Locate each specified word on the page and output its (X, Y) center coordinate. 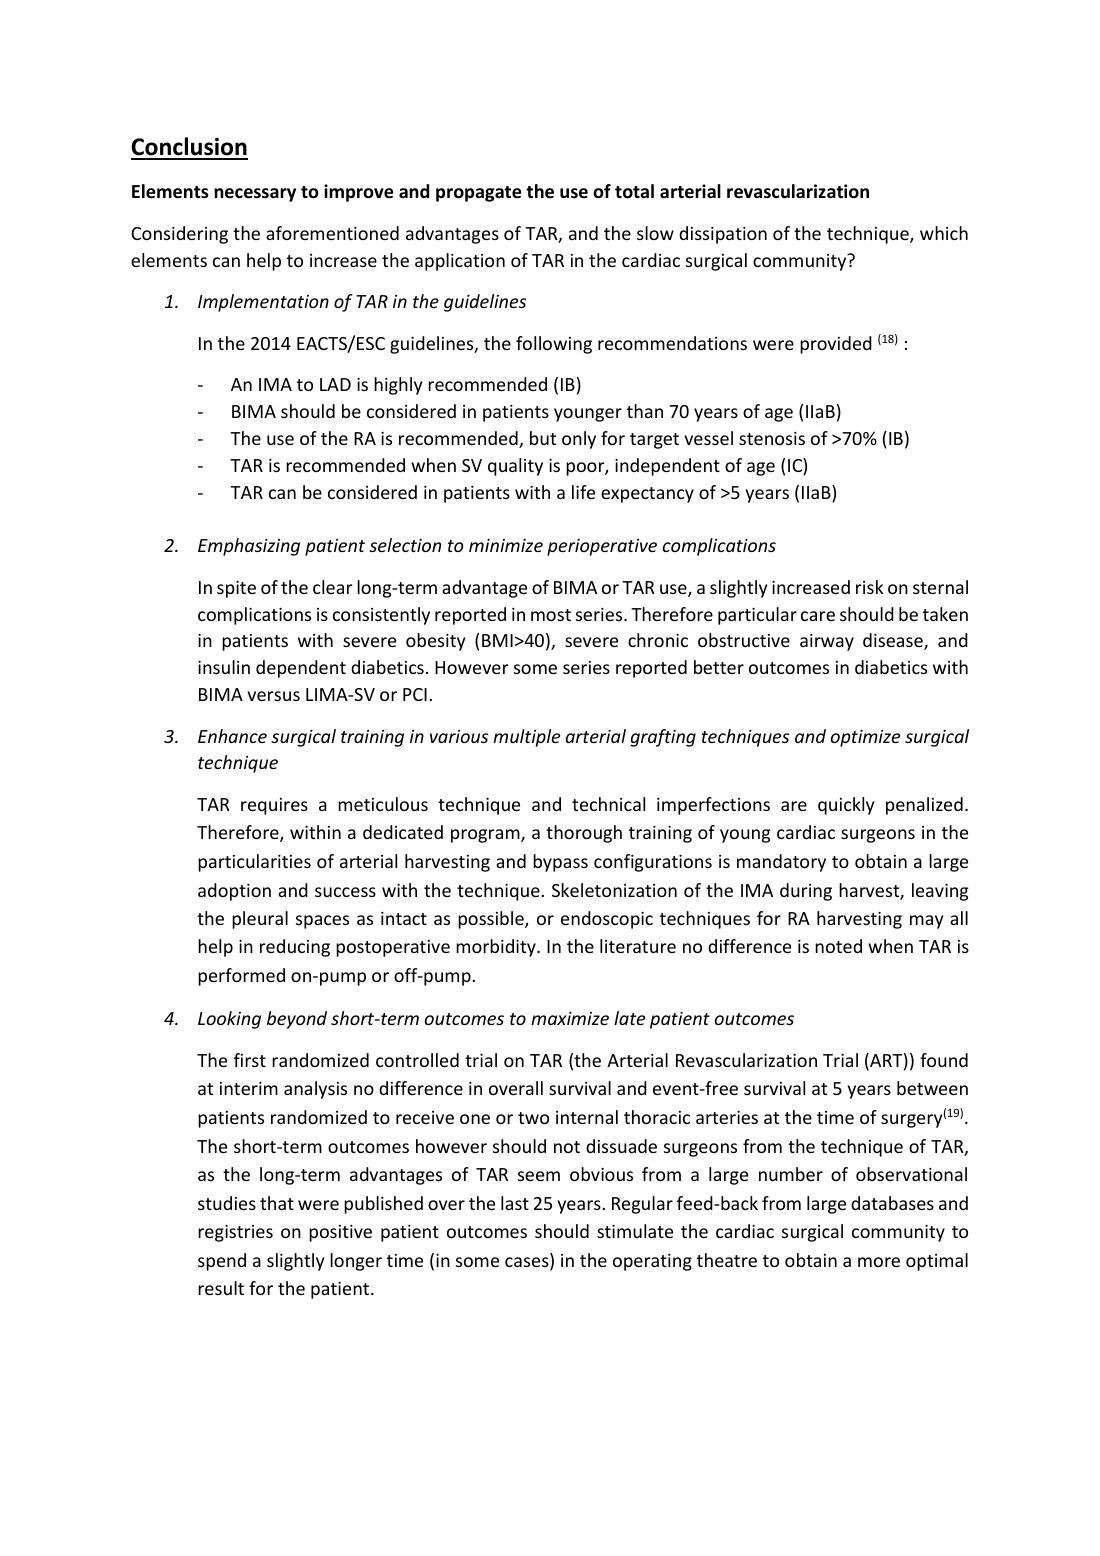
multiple (526, 738)
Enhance (232, 736)
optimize (865, 738)
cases (528, 1263)
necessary (255, 195)
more (879, 1262)
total (634, 191)
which (944, 233)
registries (235, 1233)
